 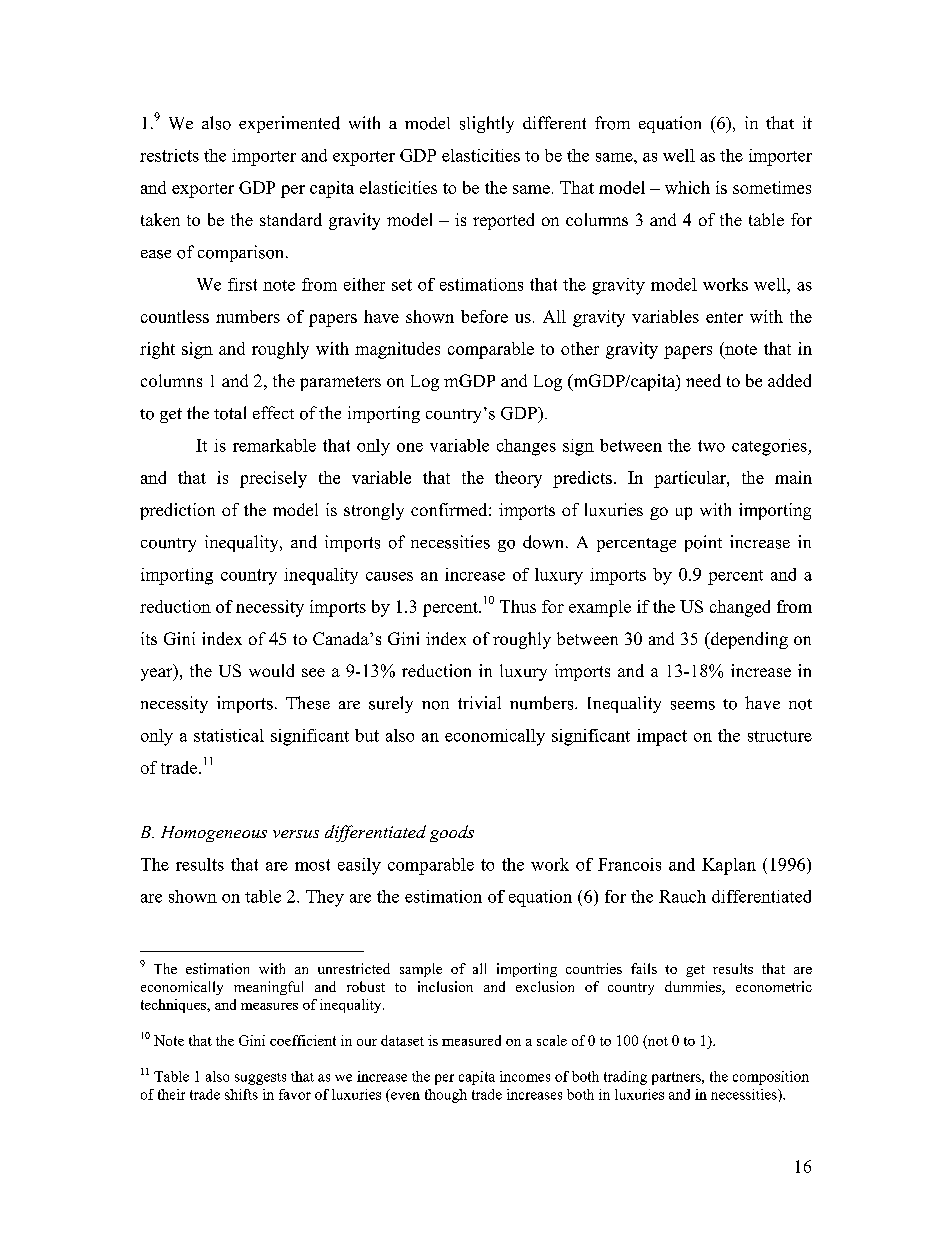 I want to click on restricts, so click(x=169, y=155).
